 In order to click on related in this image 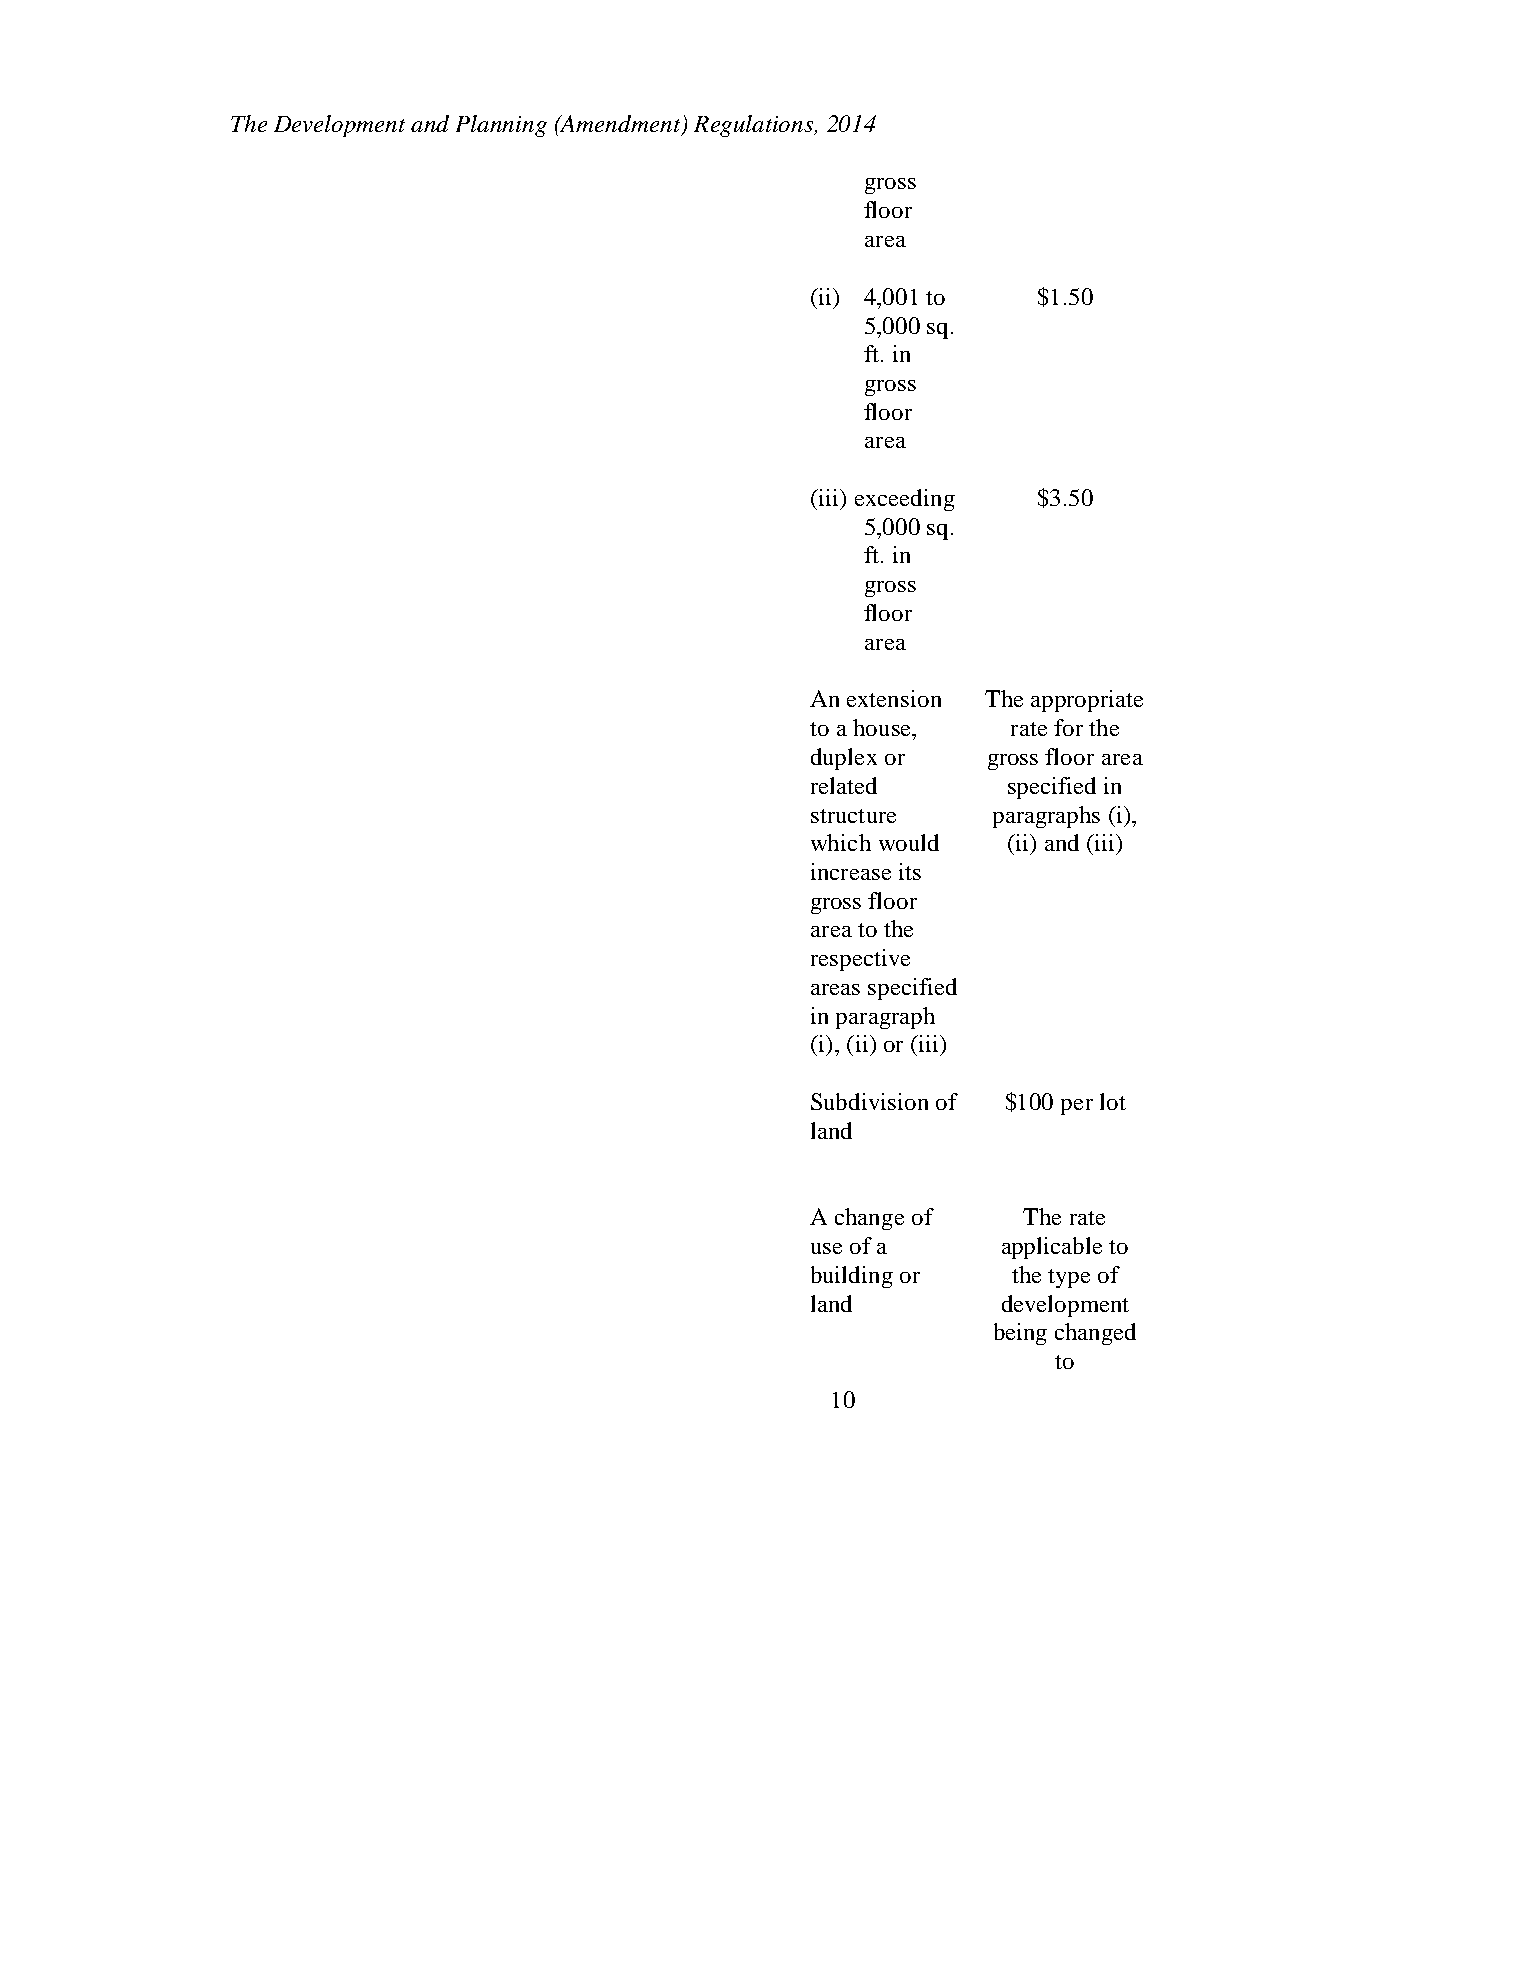, I will do `click(844, 785)`.
